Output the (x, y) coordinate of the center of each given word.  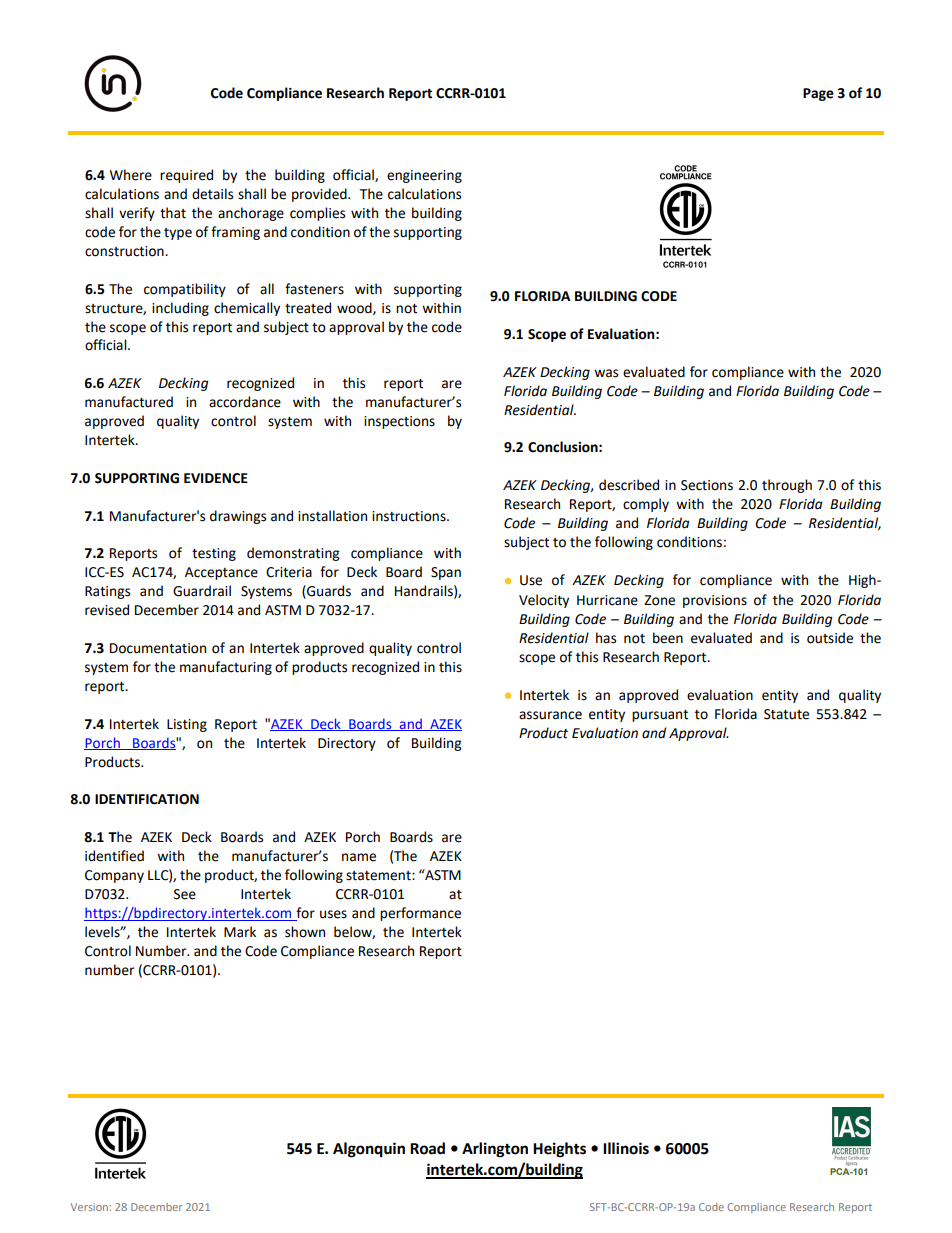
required (186, 176)
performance (420, 914)
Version (89, 1207)
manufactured (129, 402)
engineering (424, 176)
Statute (786, 714)
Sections (707, 485)
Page (818, 94)
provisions (715, 601)
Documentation (158, 648)
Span (446, 573)
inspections (399, 422)
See (185, 894)
